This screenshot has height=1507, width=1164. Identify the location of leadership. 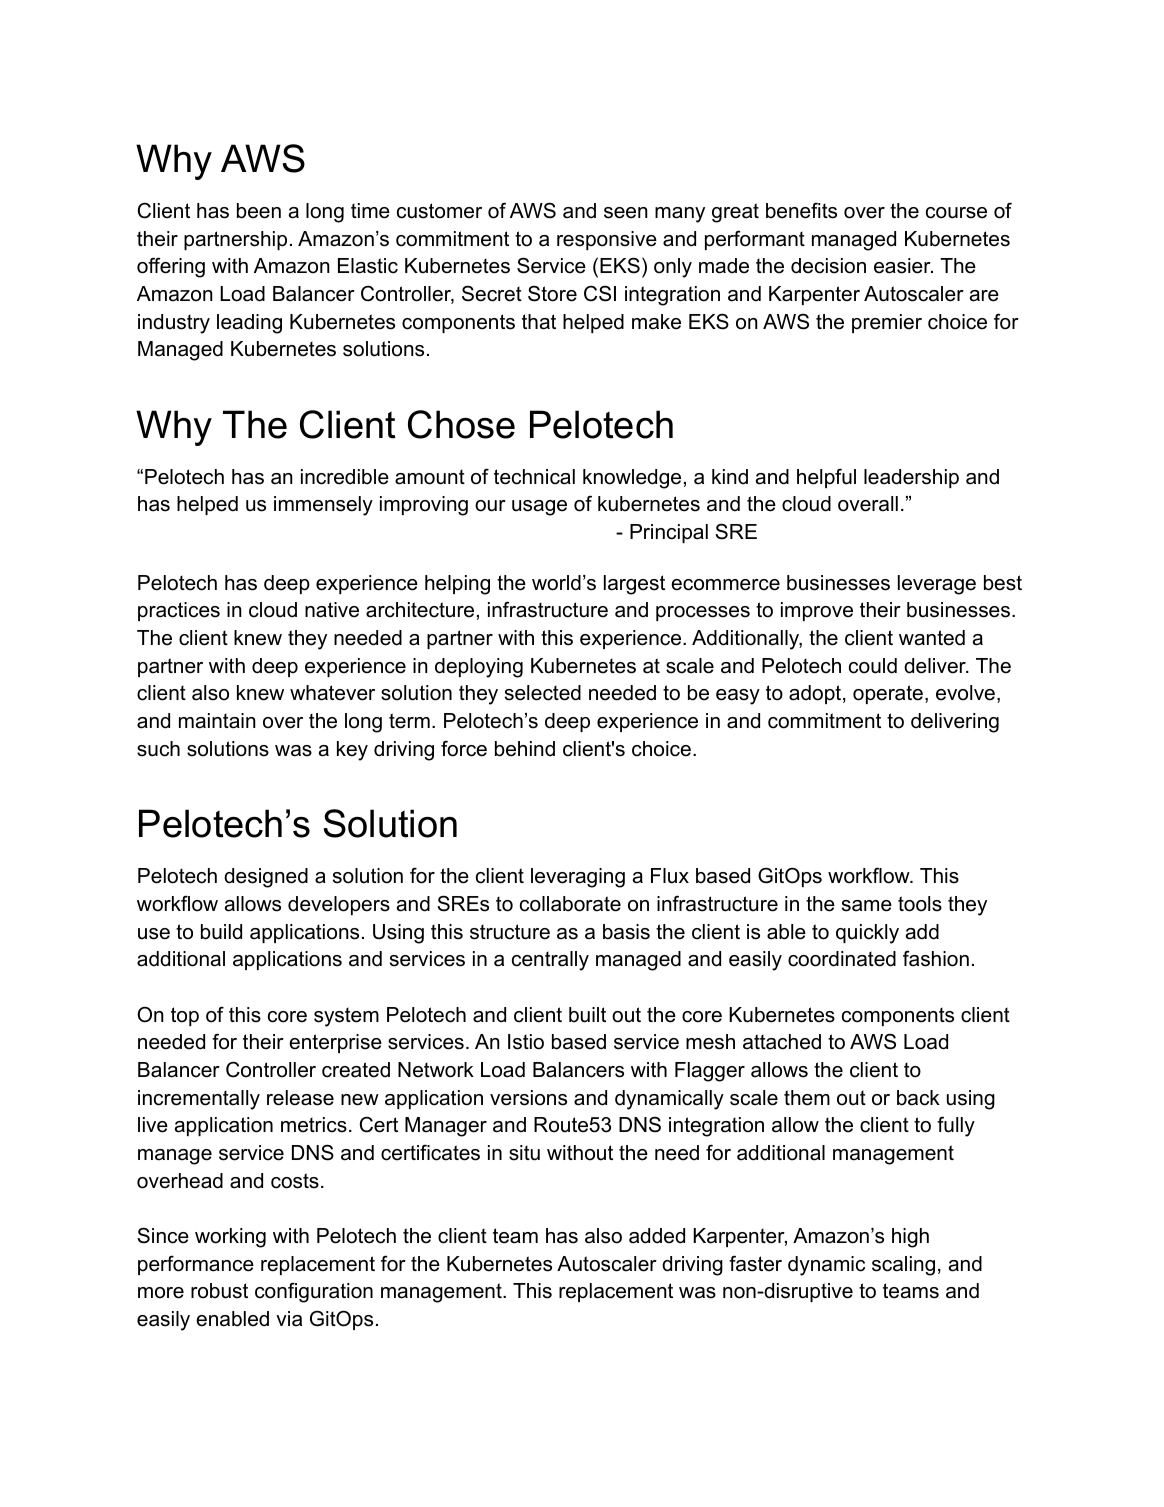
(911, 478).
